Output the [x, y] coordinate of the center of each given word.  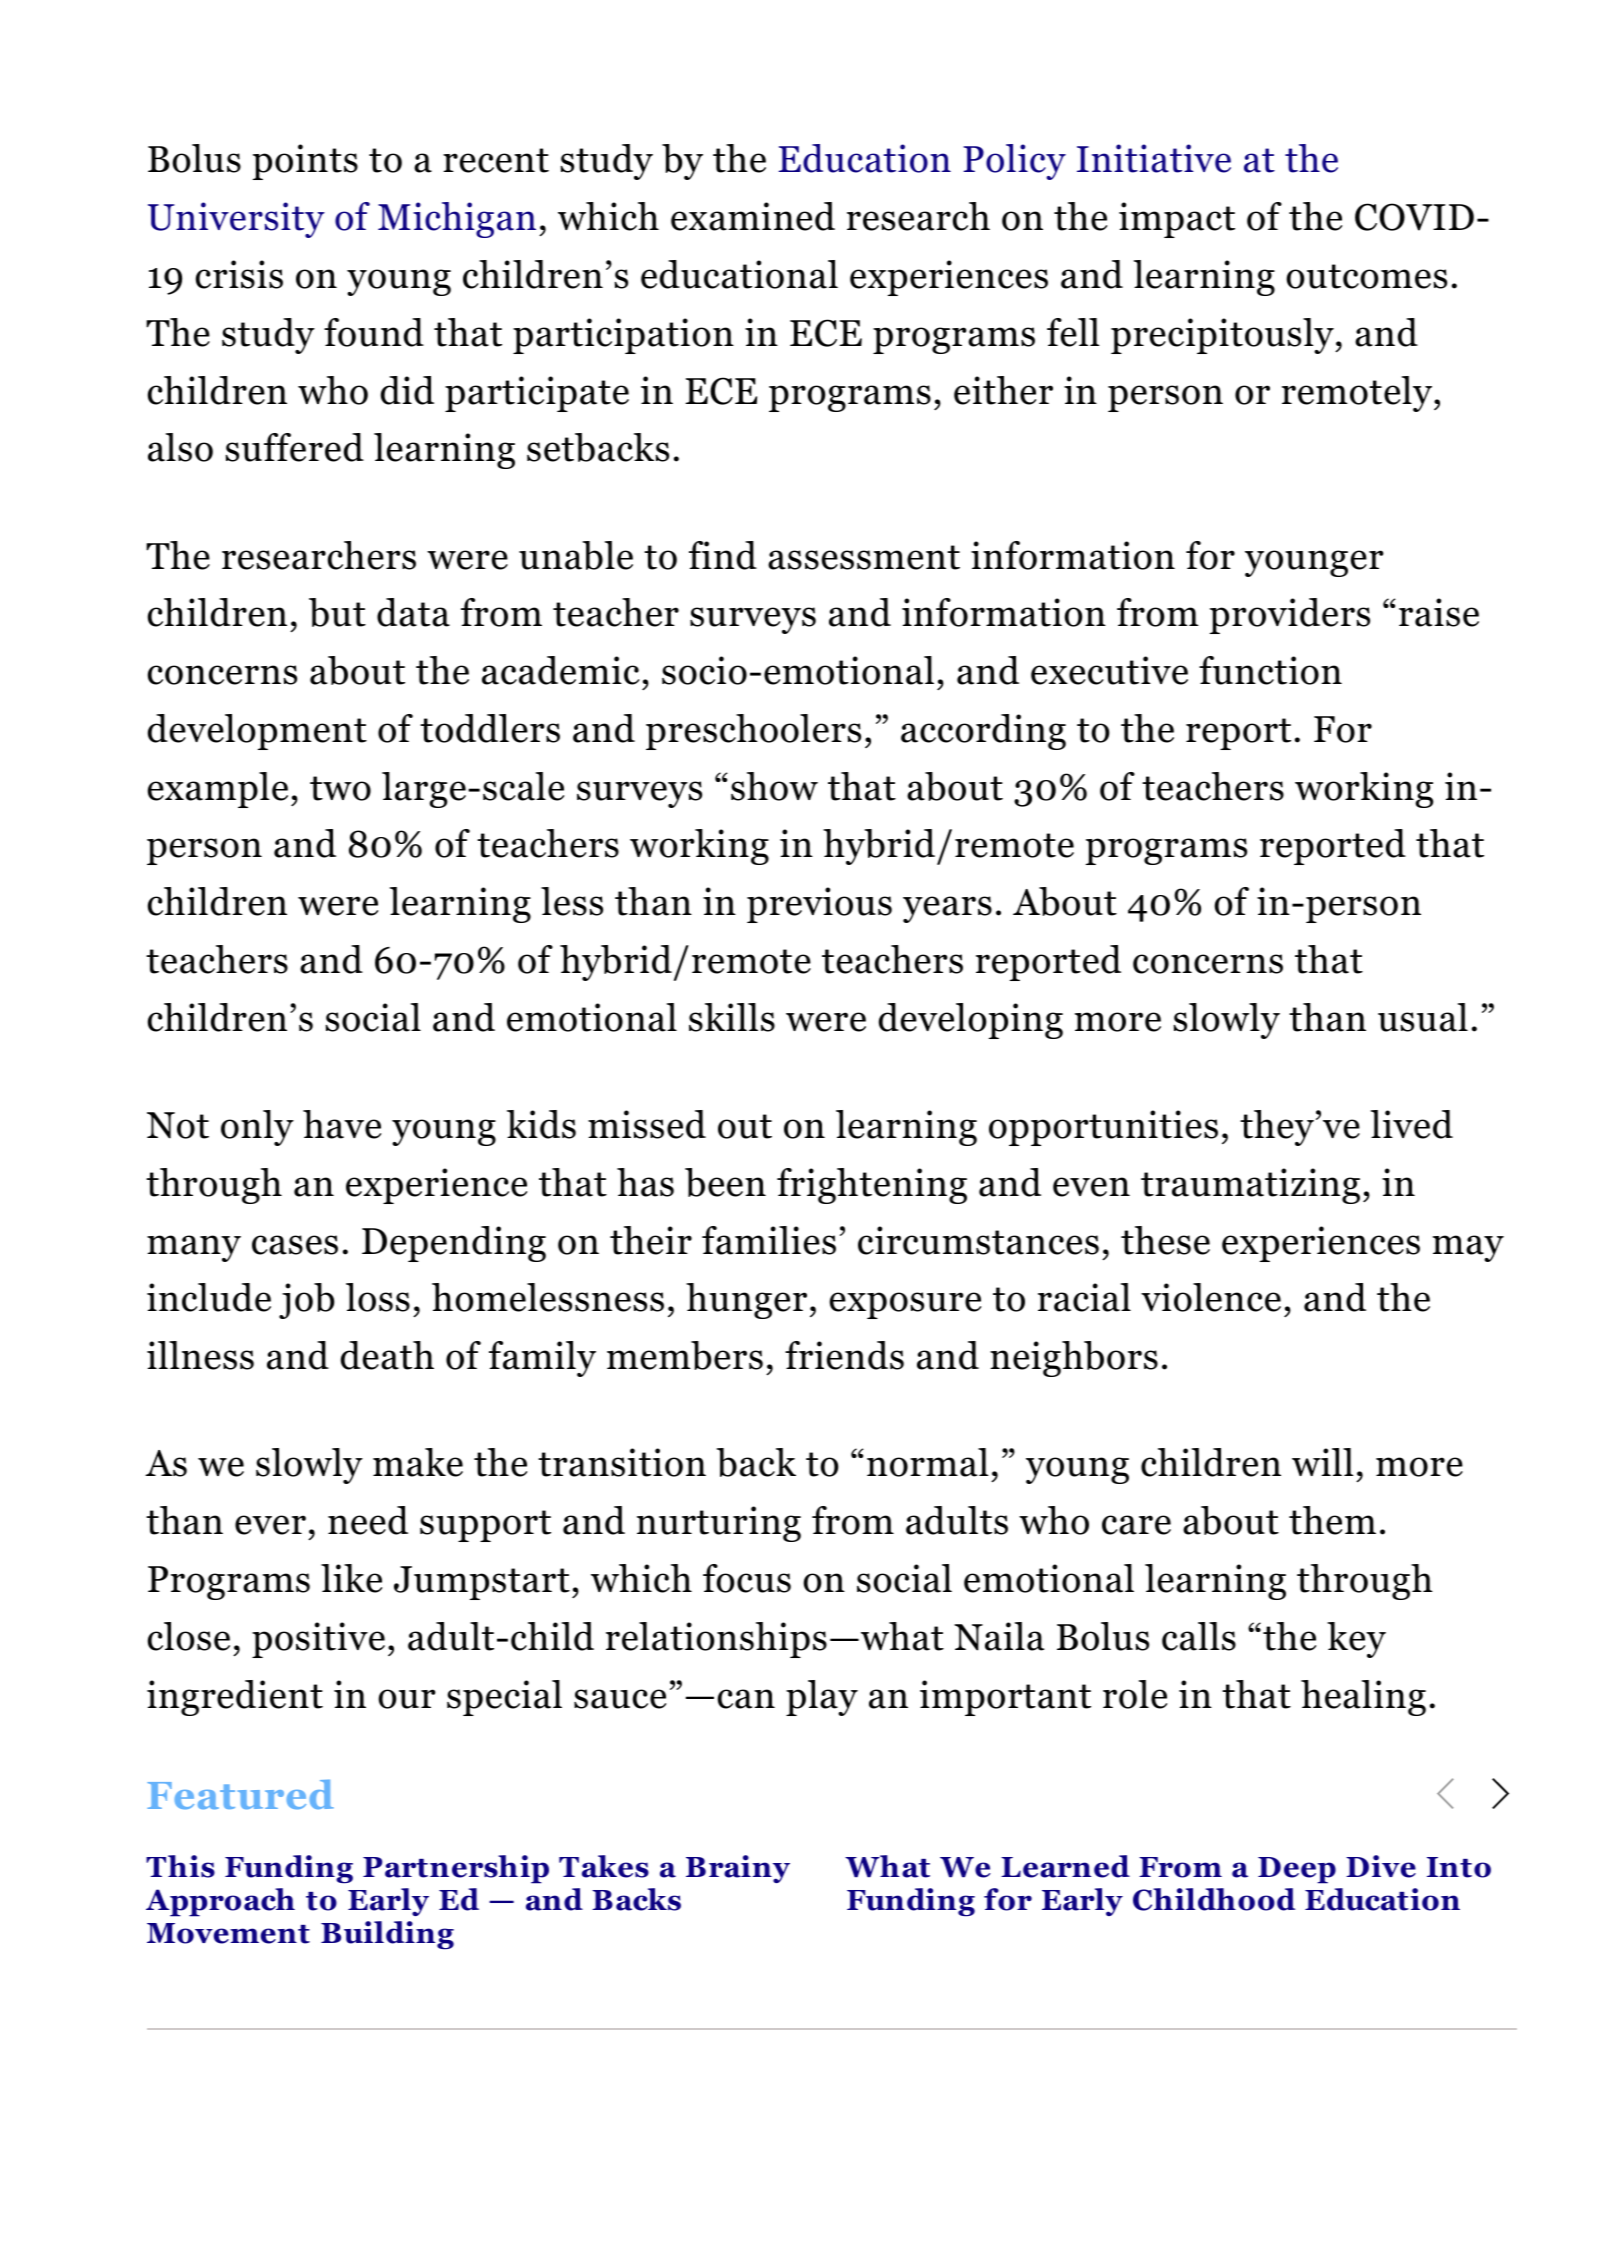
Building [387, 1935]
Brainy [738, 1869]
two [340, 788]
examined [753, 216]
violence [1211, 1297]
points [305, 162]
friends [844, 1355]
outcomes [1366, 276]
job [306, 1301]
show [774, 786]
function [1270, 670]
